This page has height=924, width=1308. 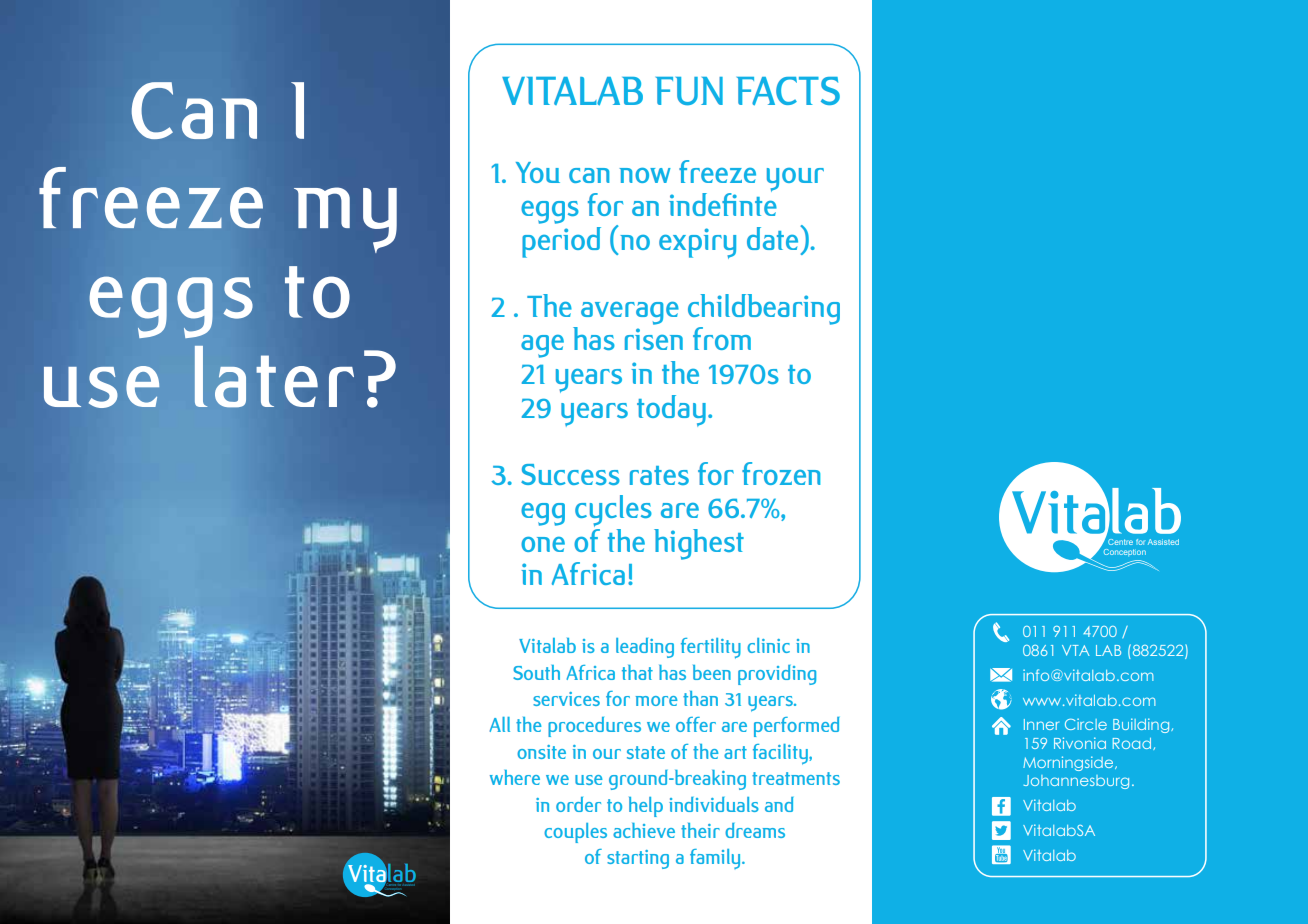 What do you see at coordinates (781, 473) in the page?
I see `frozen` at bounding box center [781, 473].
